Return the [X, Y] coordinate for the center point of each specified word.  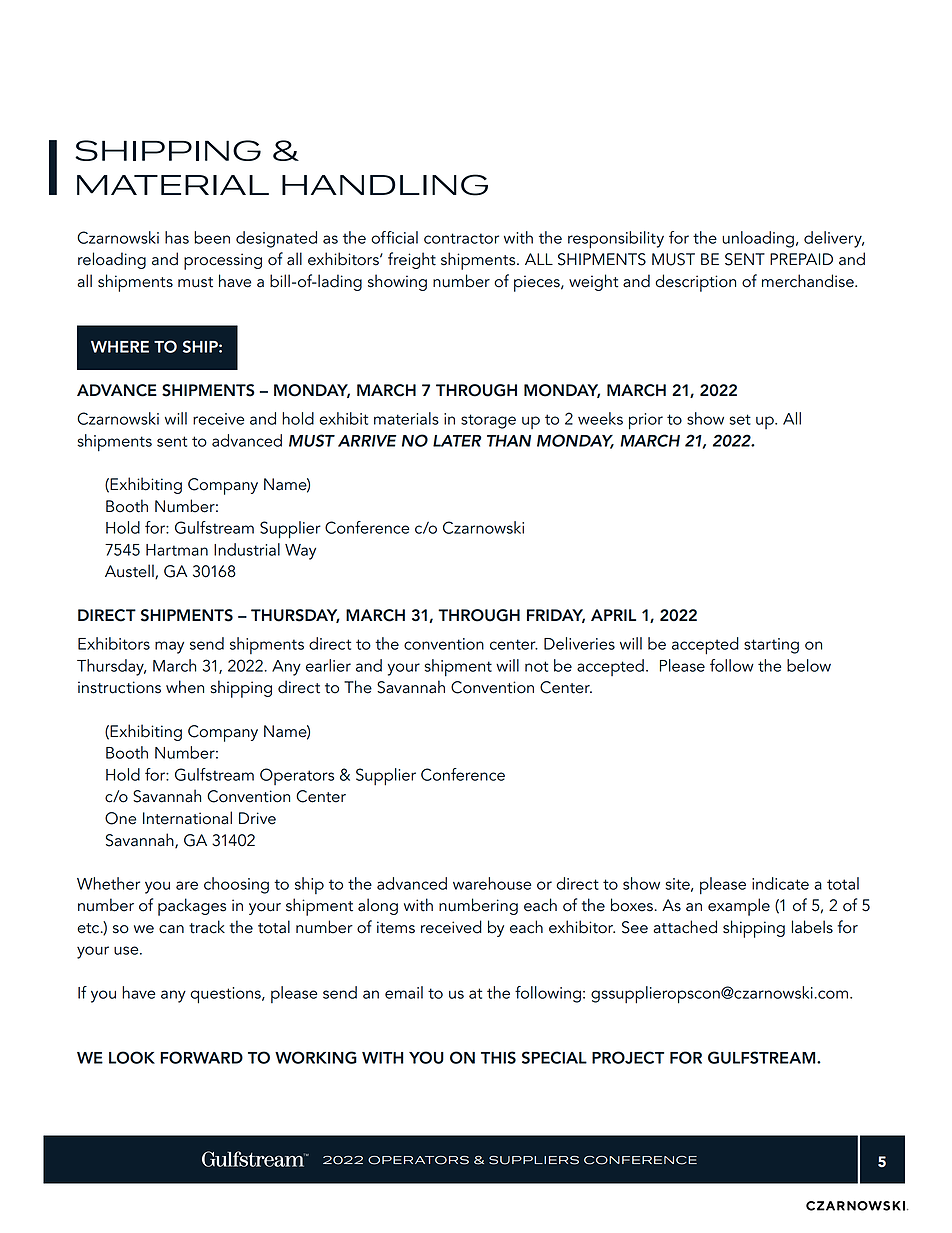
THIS [498, 1057]
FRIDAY [556, 616]
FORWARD [201, 1057]
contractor [461, 238]
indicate [780, 883]
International [187, 818]
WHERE [120, 347]
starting [771, 646]
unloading [758, 239]
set [740, 419]
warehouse [492, 883]
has [177, 237]
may [169, 647]
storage [488, 421]
